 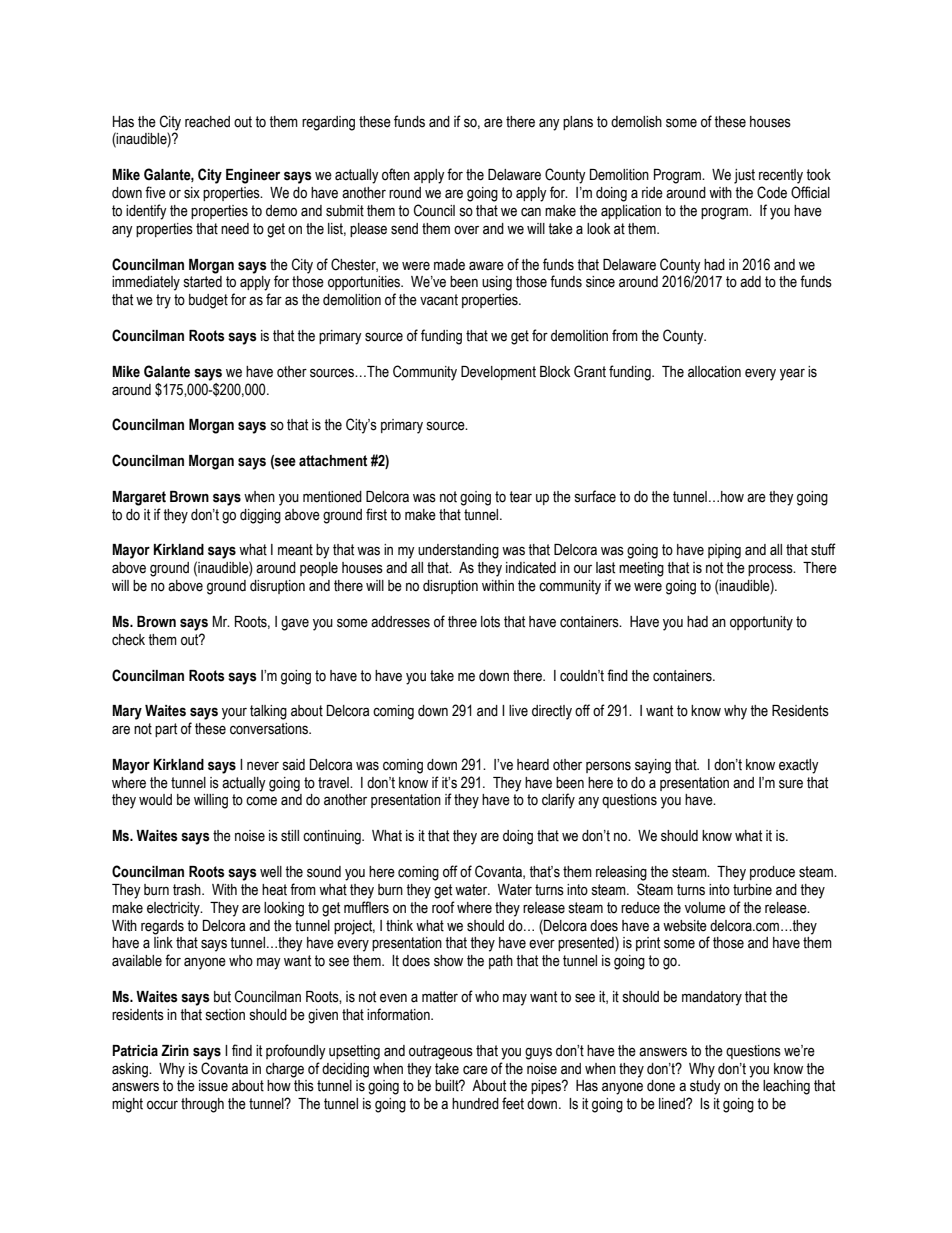 What do you see at coordinates (475, 1070) in the image?
I see `care` at bounding box center [475, 1070].
